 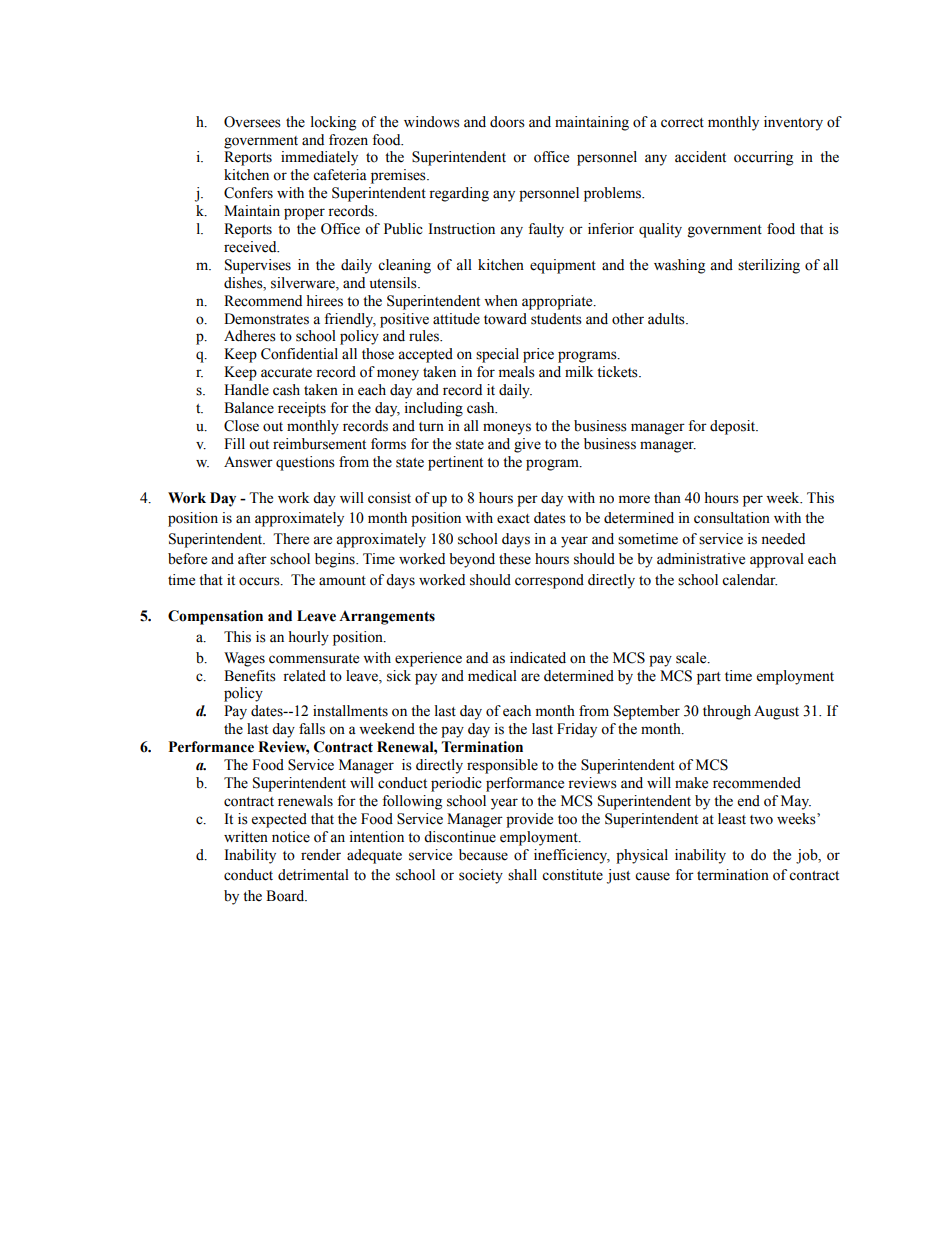 What do you see at coordinates (700, 157) in the image?
I see `accident` at bounding box center [700, 157].
